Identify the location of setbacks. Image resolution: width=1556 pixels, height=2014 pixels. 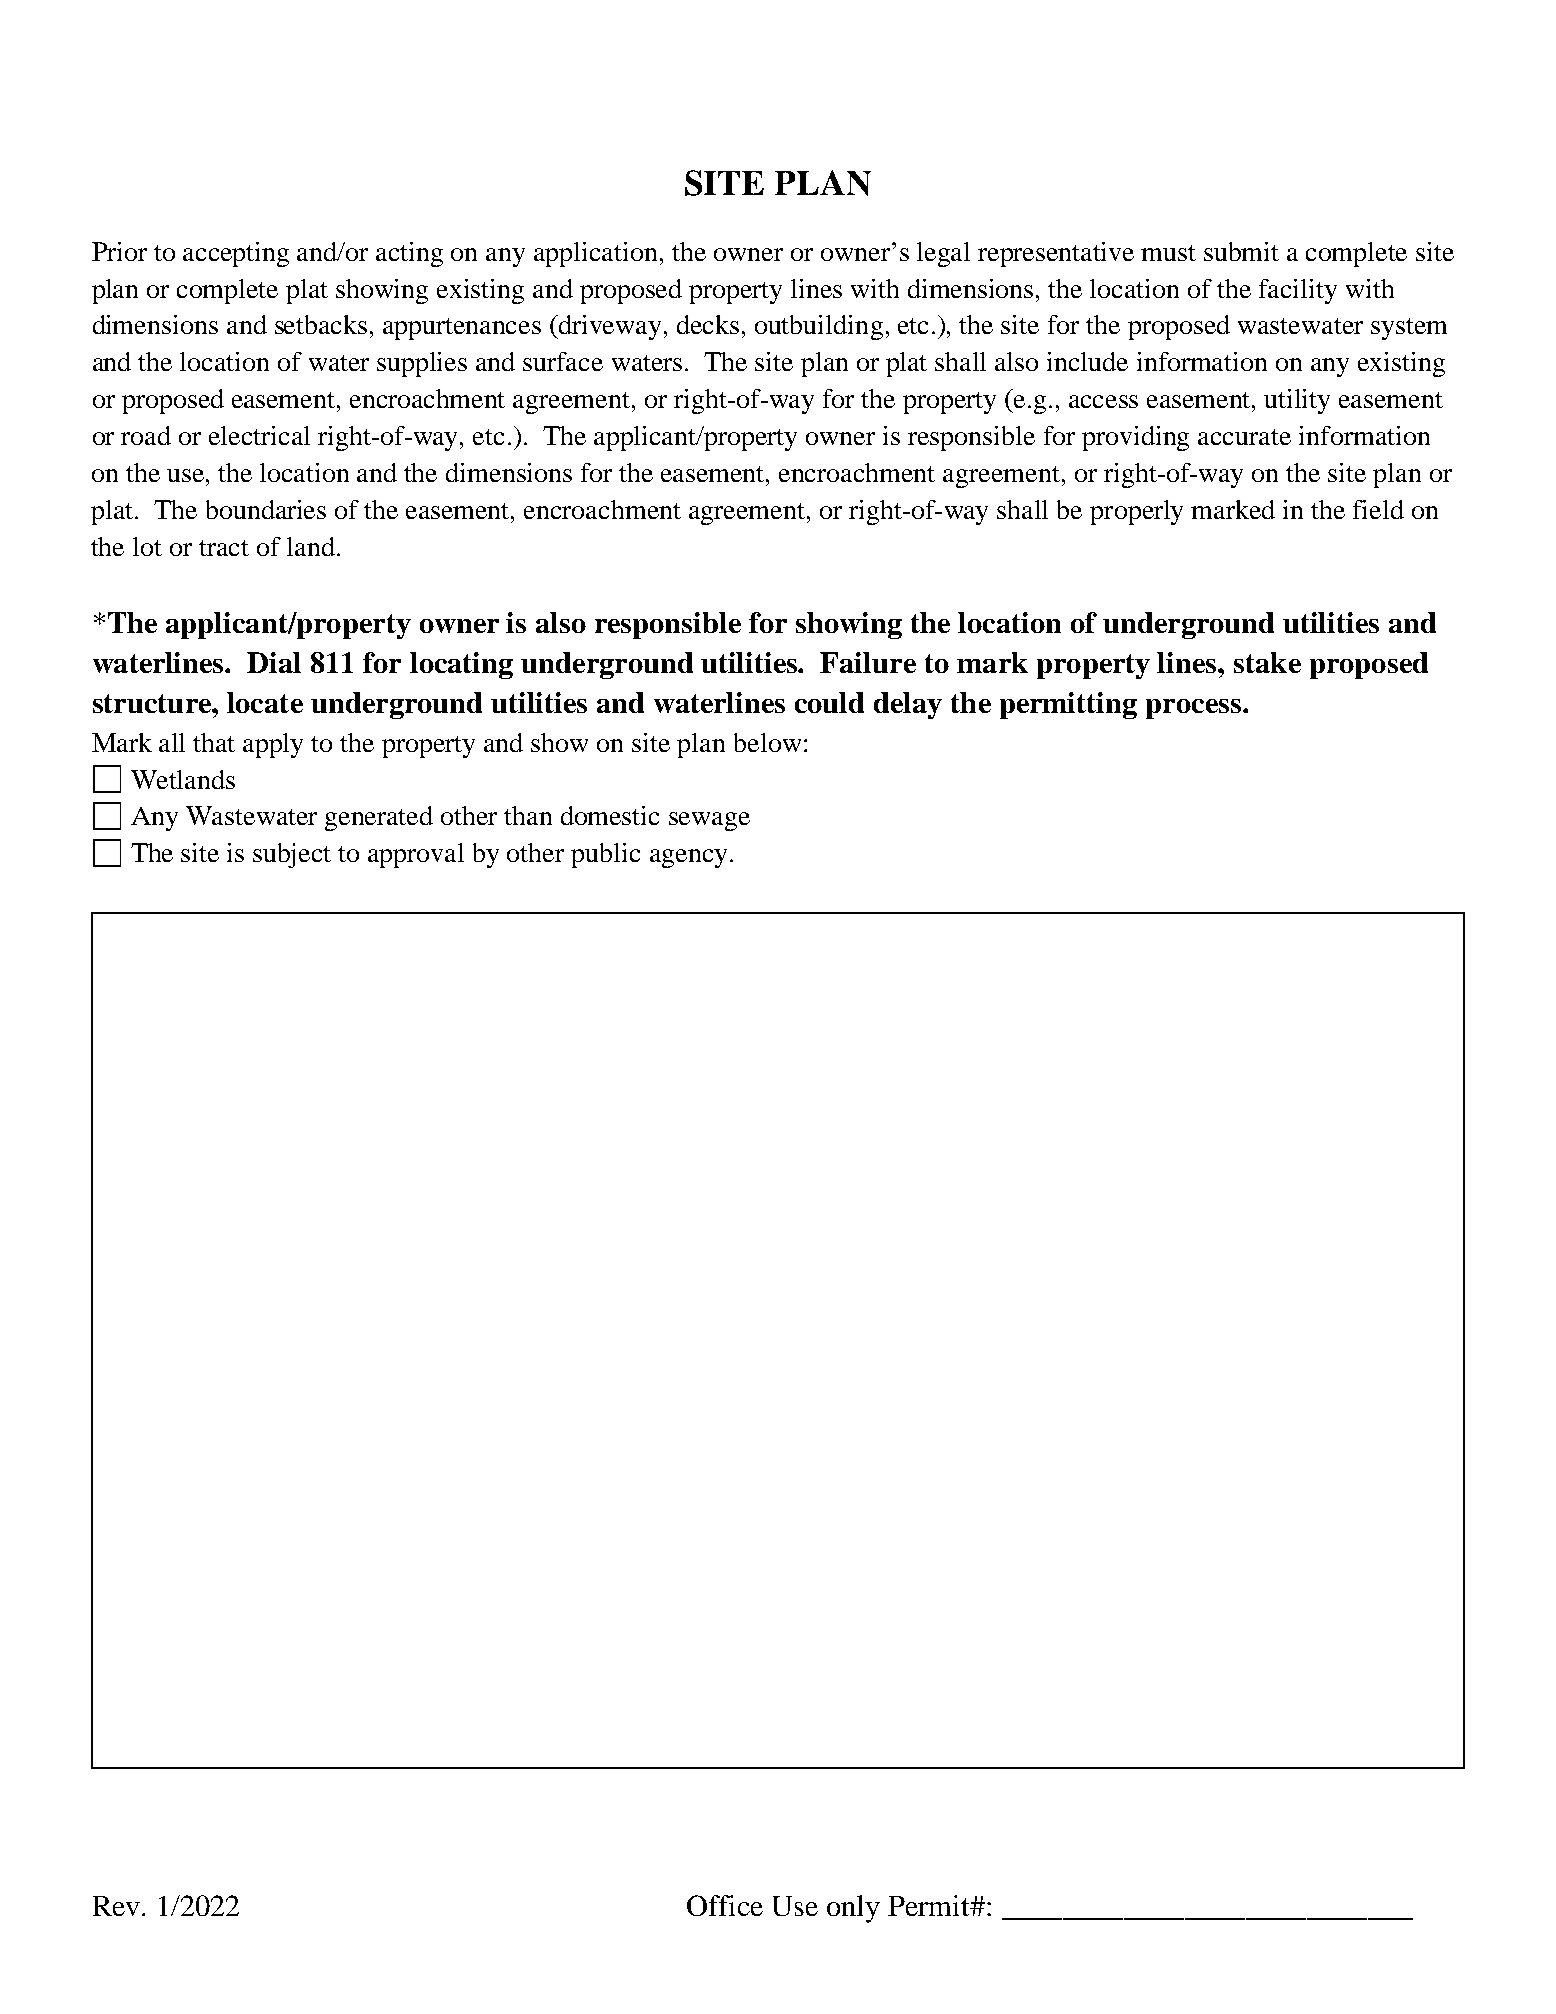
(321, 324).
